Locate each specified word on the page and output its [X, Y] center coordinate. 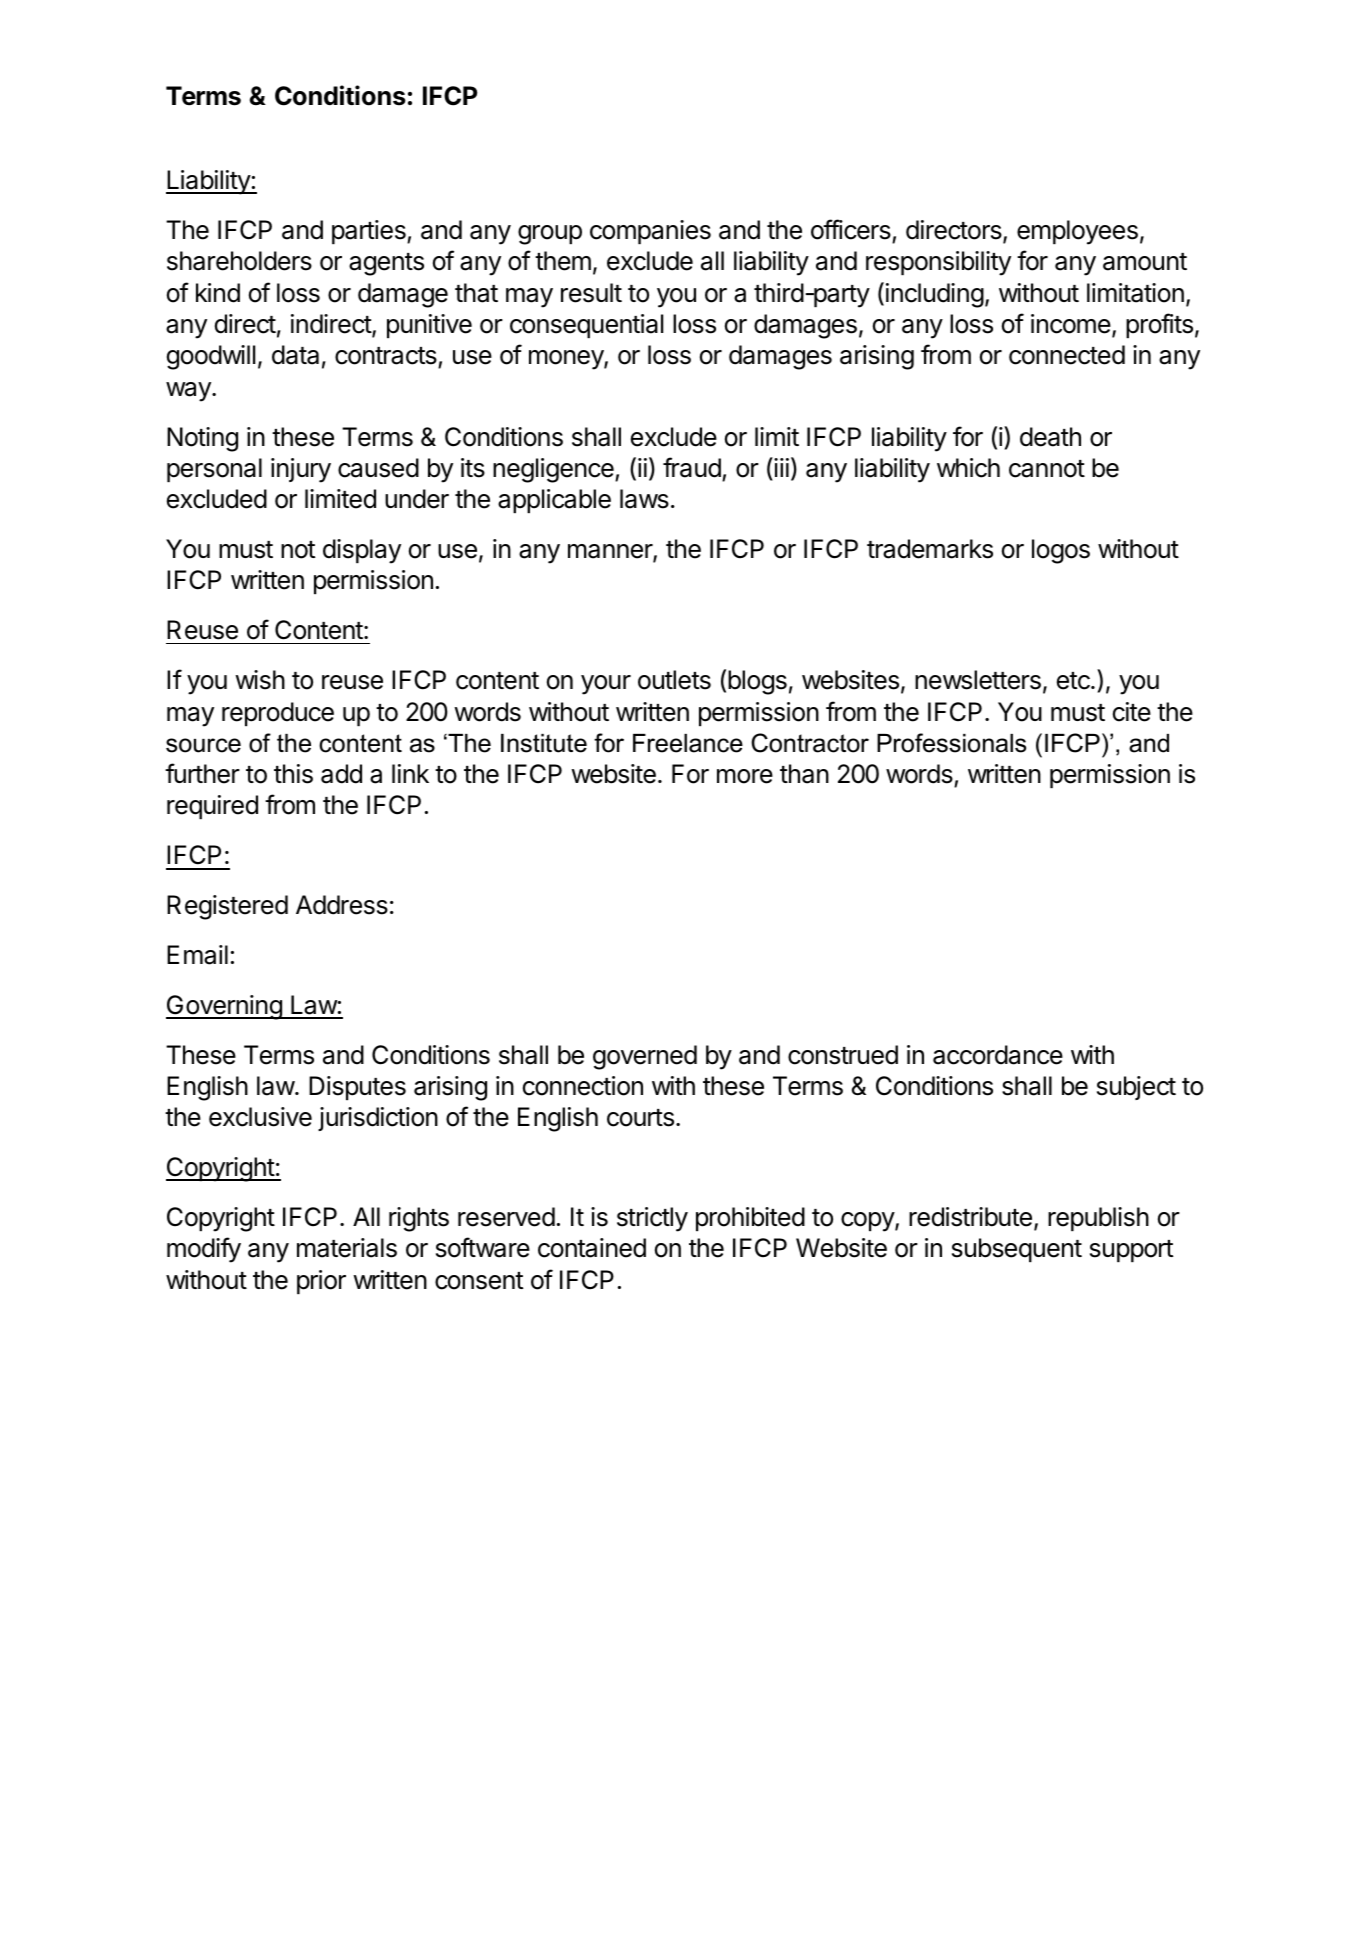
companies [650, 232]
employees [1077, 232]
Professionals [951, 743]
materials [347, 1248]
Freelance [688, 743]
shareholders [239, 261]
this [293, 774]
